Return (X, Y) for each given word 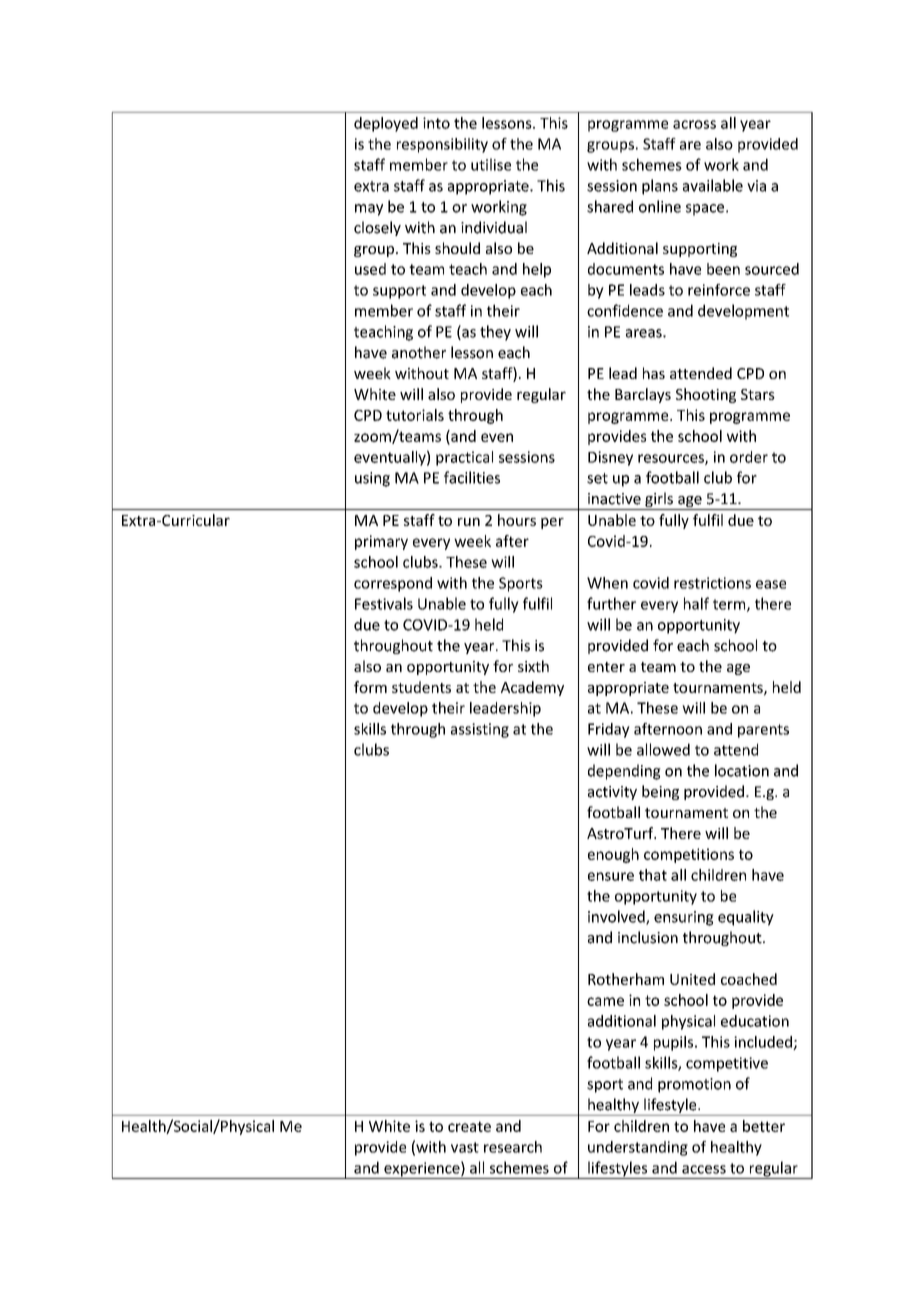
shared (610, 206)
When (607, 583)
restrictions (712, 583)
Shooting (706, 395)
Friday (609, 730)
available (713, 185)
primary (381, 542)
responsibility (442, 145)
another (419, 352)
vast (465, 1147)
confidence (625, 310)
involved (617, 917)
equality (746, 918)
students (421, 687)
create (469, 1126)
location (742, 770)
